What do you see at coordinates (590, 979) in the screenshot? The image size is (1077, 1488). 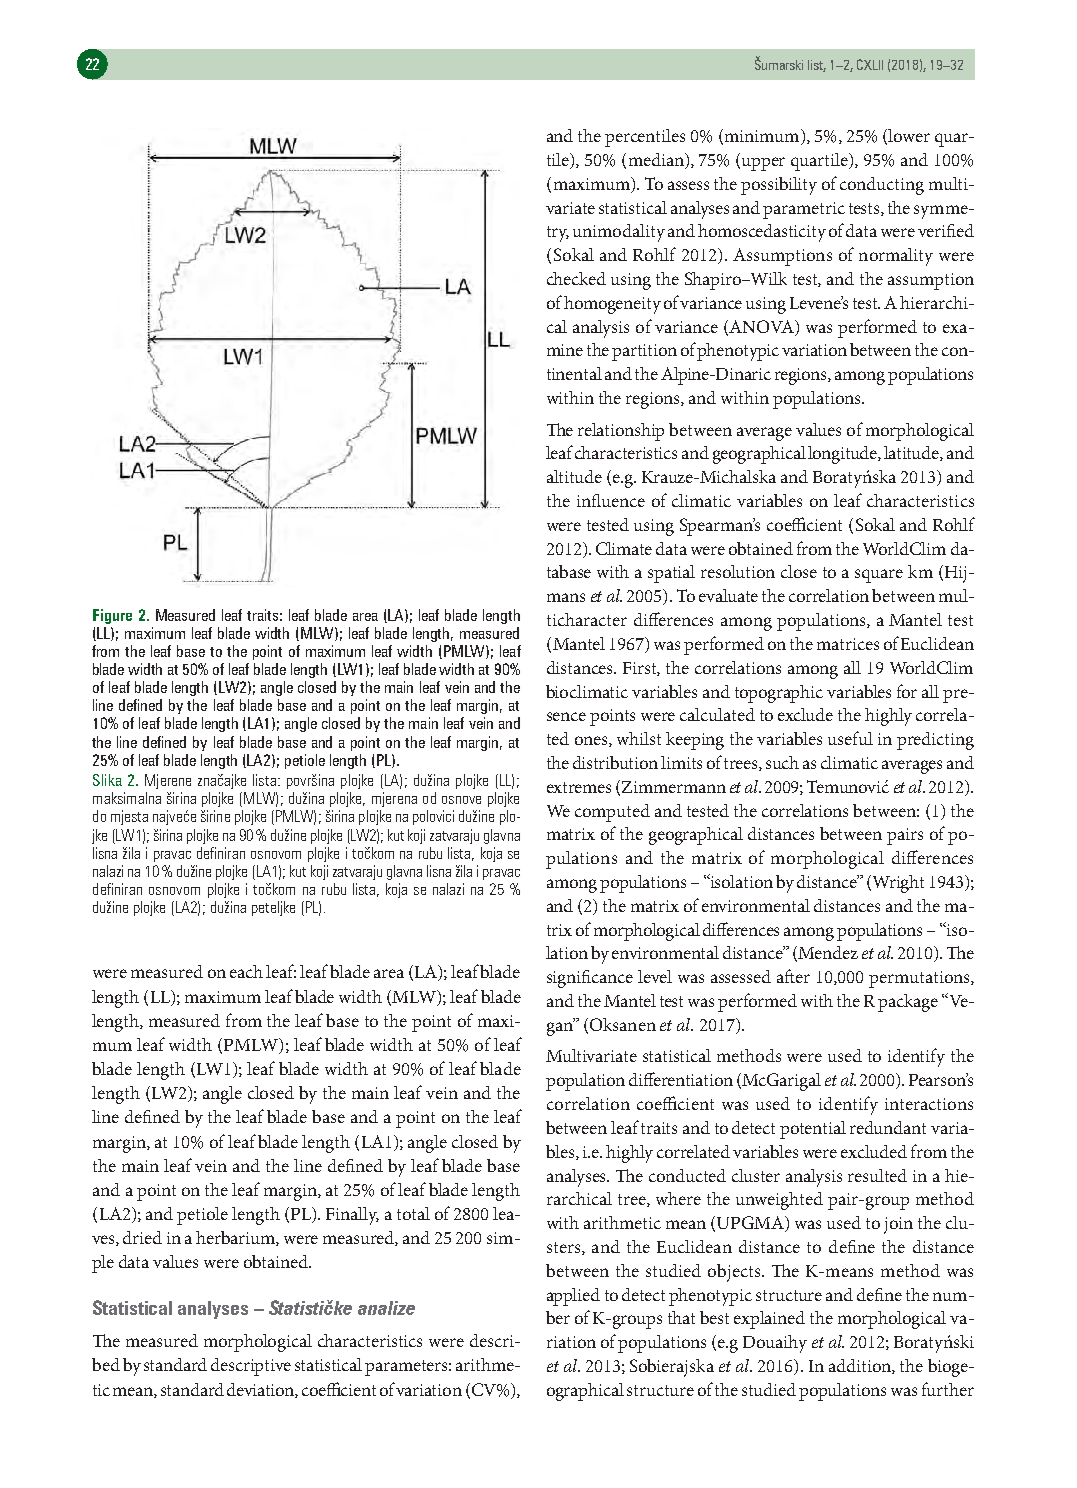 I see `significance` at bounding box center [590, 979].
